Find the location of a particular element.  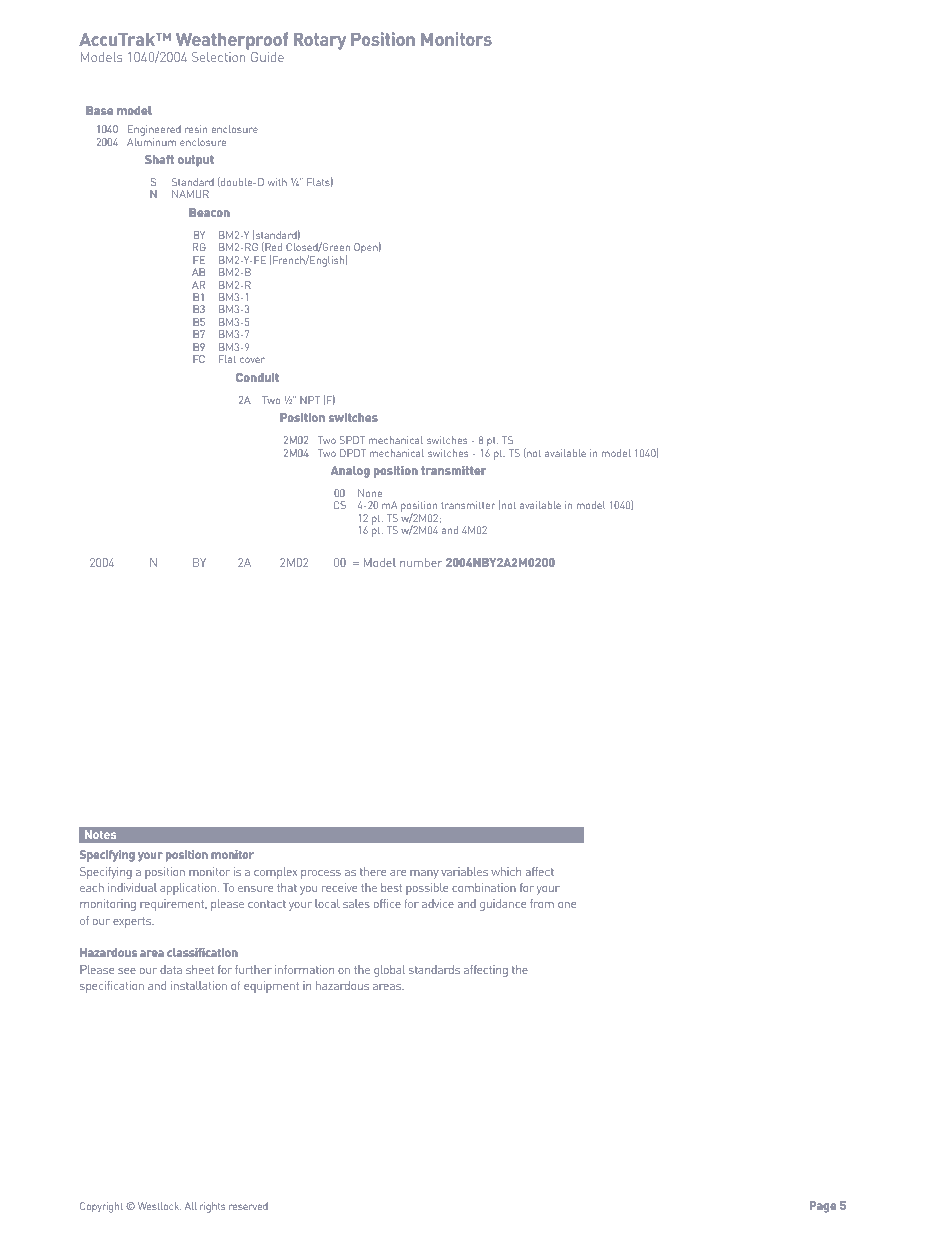

rights is located at coordinates (212, 1207).
